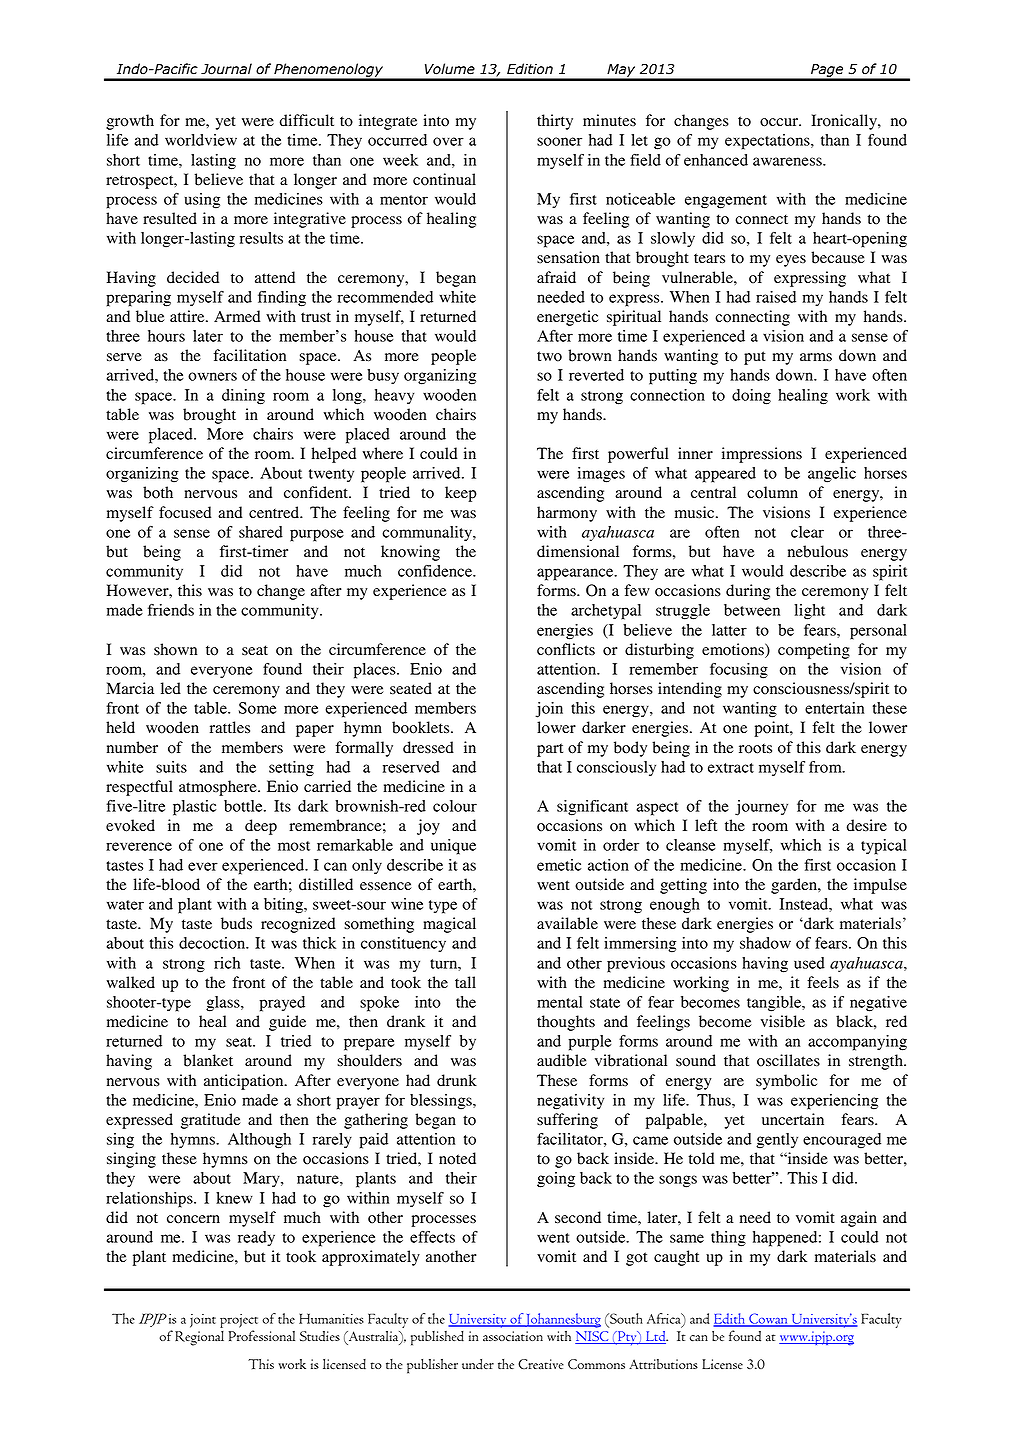 This document has width=1013, height=1434. I want to click on dining, so click(243, 397).
